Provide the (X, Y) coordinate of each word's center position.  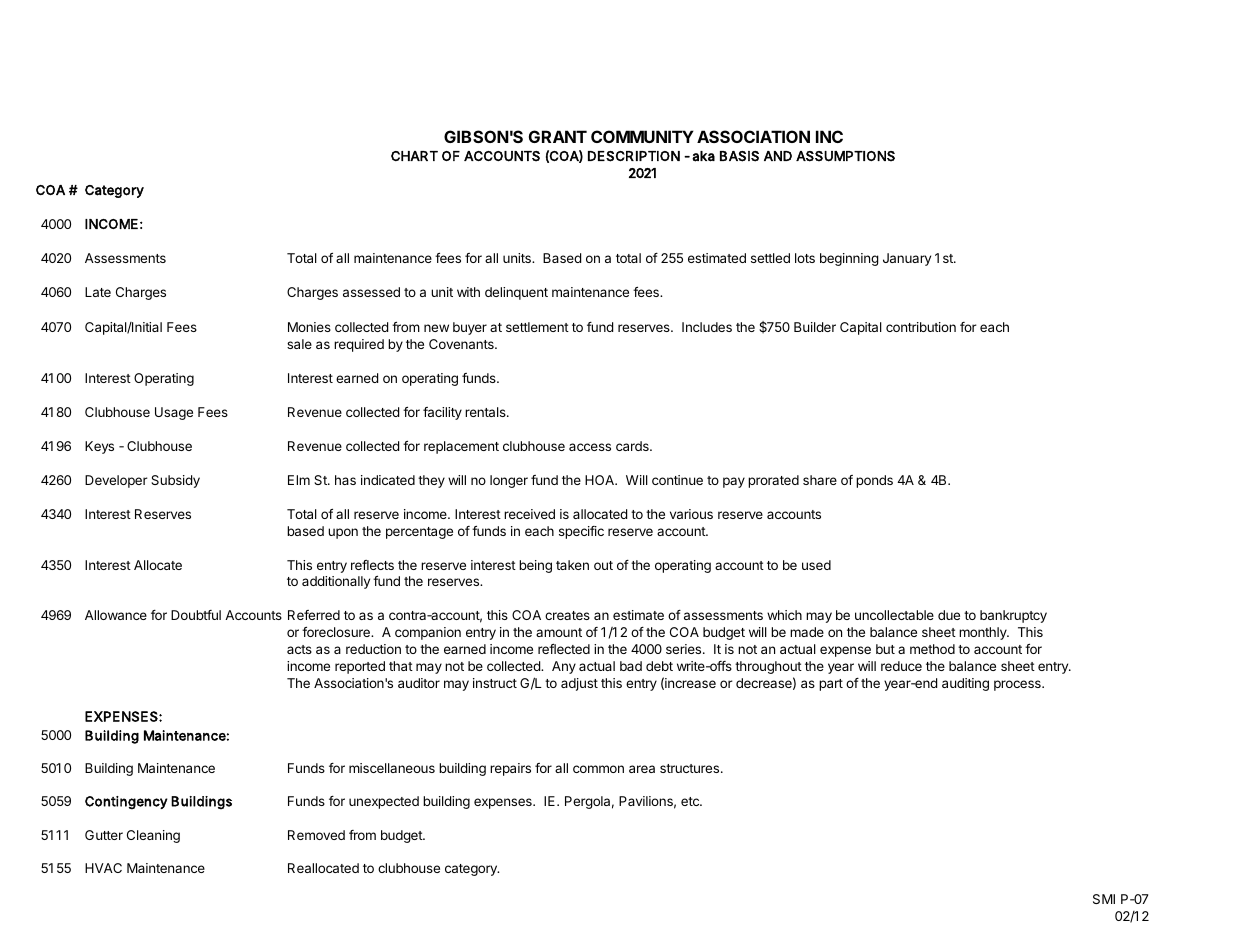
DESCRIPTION (634, 156)
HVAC (103, 868)
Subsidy (175, 481)
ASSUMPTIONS (845, 156)
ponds (874, 481)
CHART (414, 156)
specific (581, 532)
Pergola (587, 802)
